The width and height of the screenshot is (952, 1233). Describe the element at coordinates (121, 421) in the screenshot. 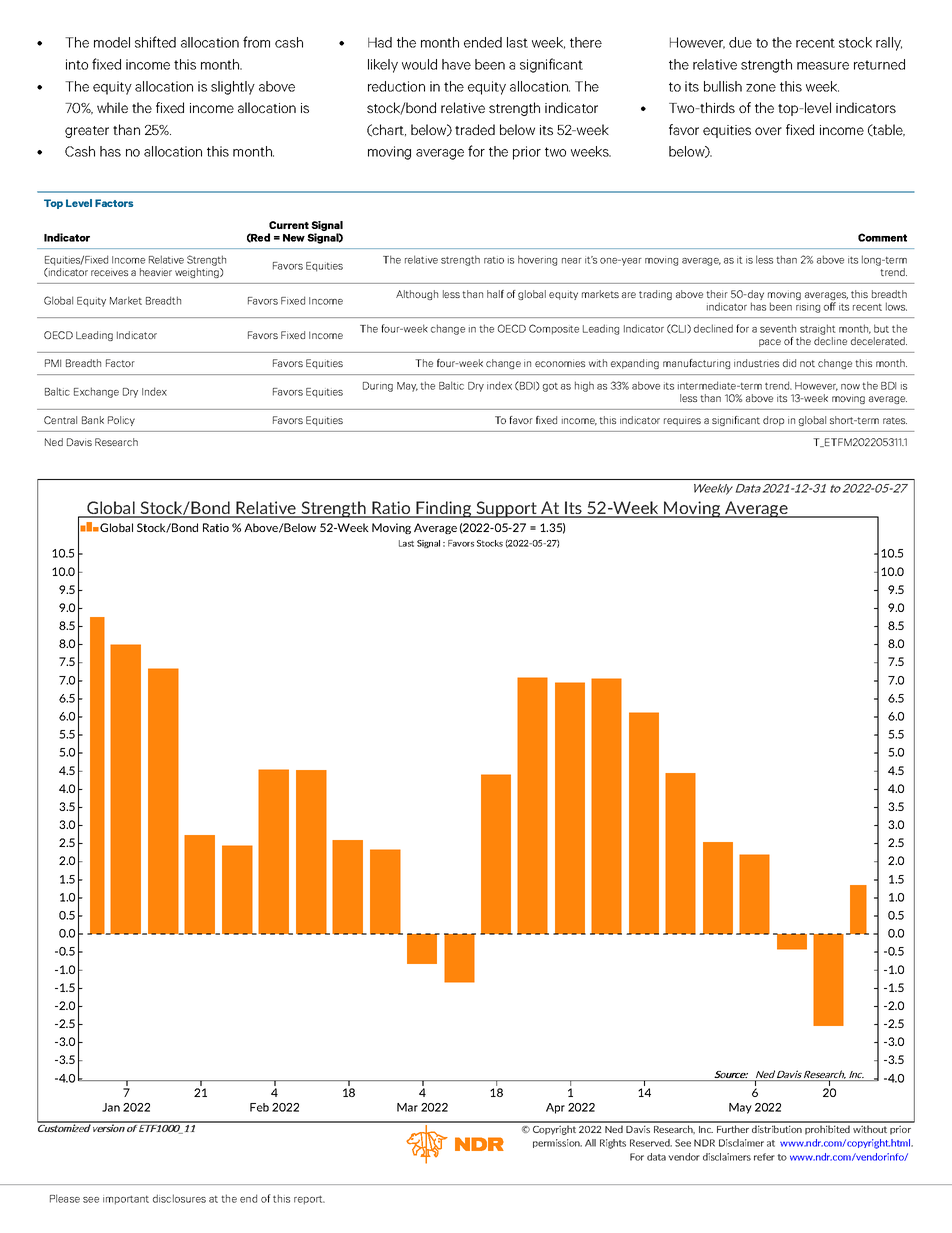

I see `Policy` at that location.
